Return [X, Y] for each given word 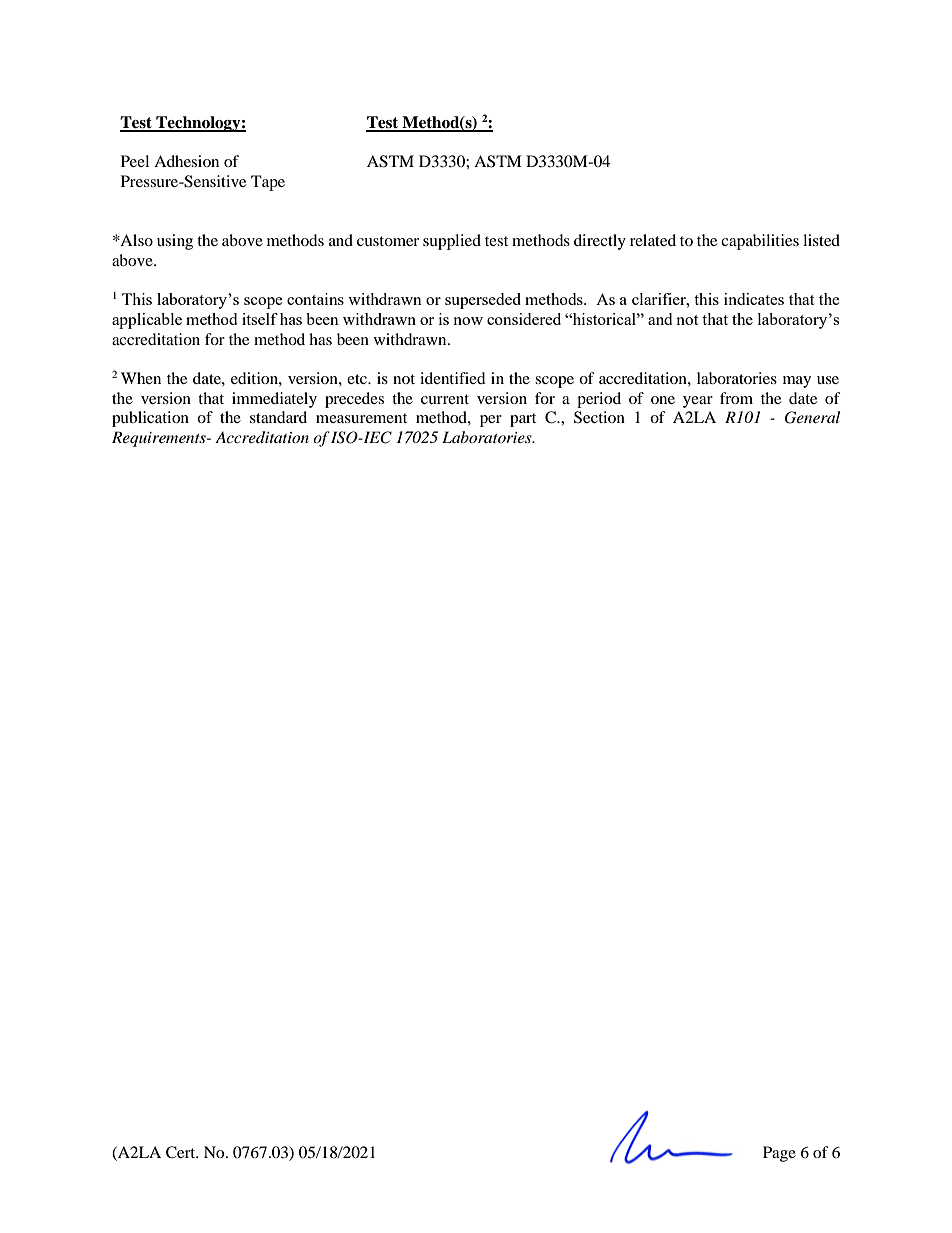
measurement [361, 418]
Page [779, 1154]
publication [150, 419]
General [812, 417]
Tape [268, 183]
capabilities [760, 242]
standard [278, 417]
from [736, 398]
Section [599, 417]
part [523, 420]
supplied [452, 242]
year [698, 402]
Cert [182, 1152]
